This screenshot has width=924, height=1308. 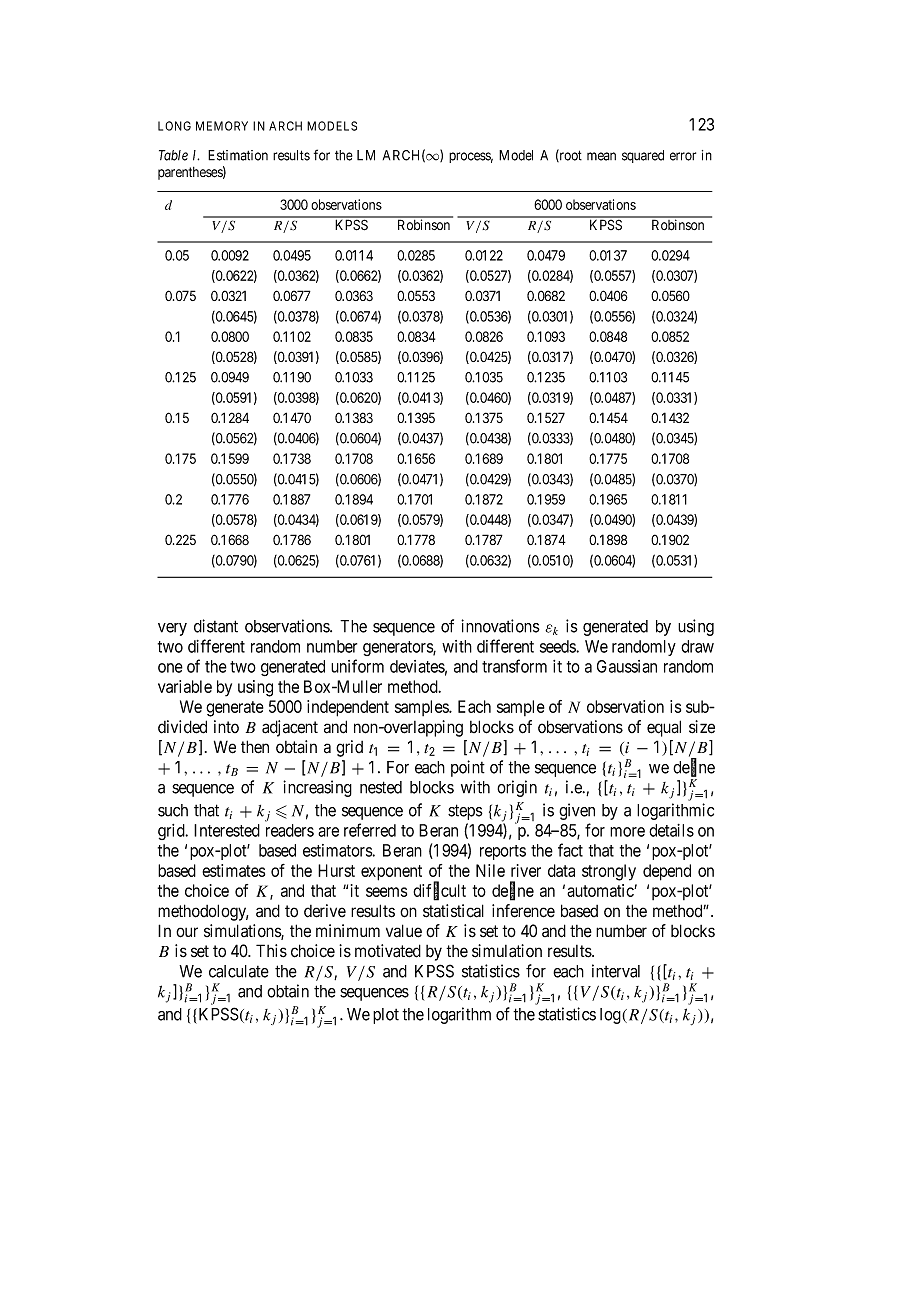 What do you see at coordinates (500, 626) in the screenshot?
I see `innovations` at bounding box center [500, 626].
